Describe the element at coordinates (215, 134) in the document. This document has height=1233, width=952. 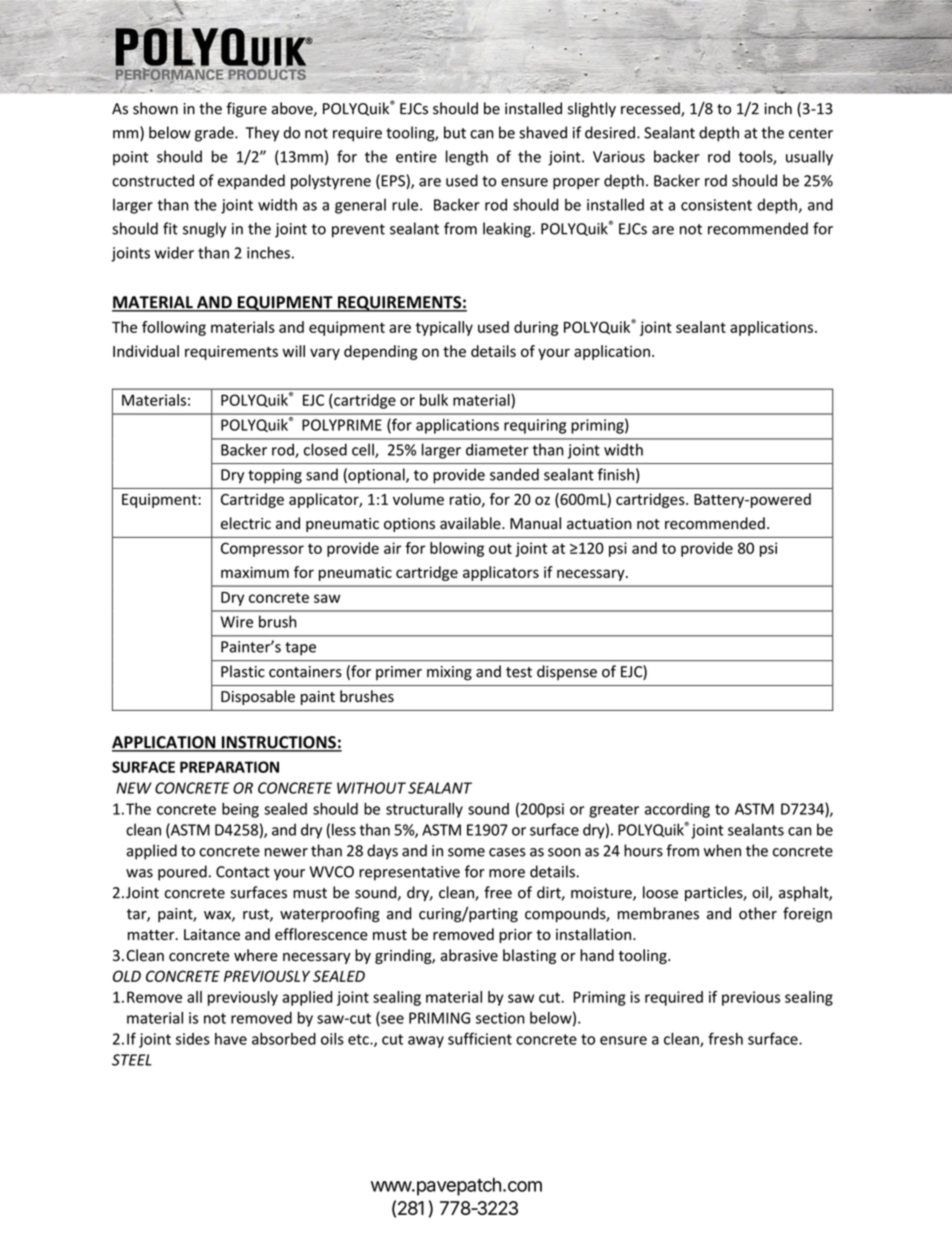
I see `grade` at that location.
